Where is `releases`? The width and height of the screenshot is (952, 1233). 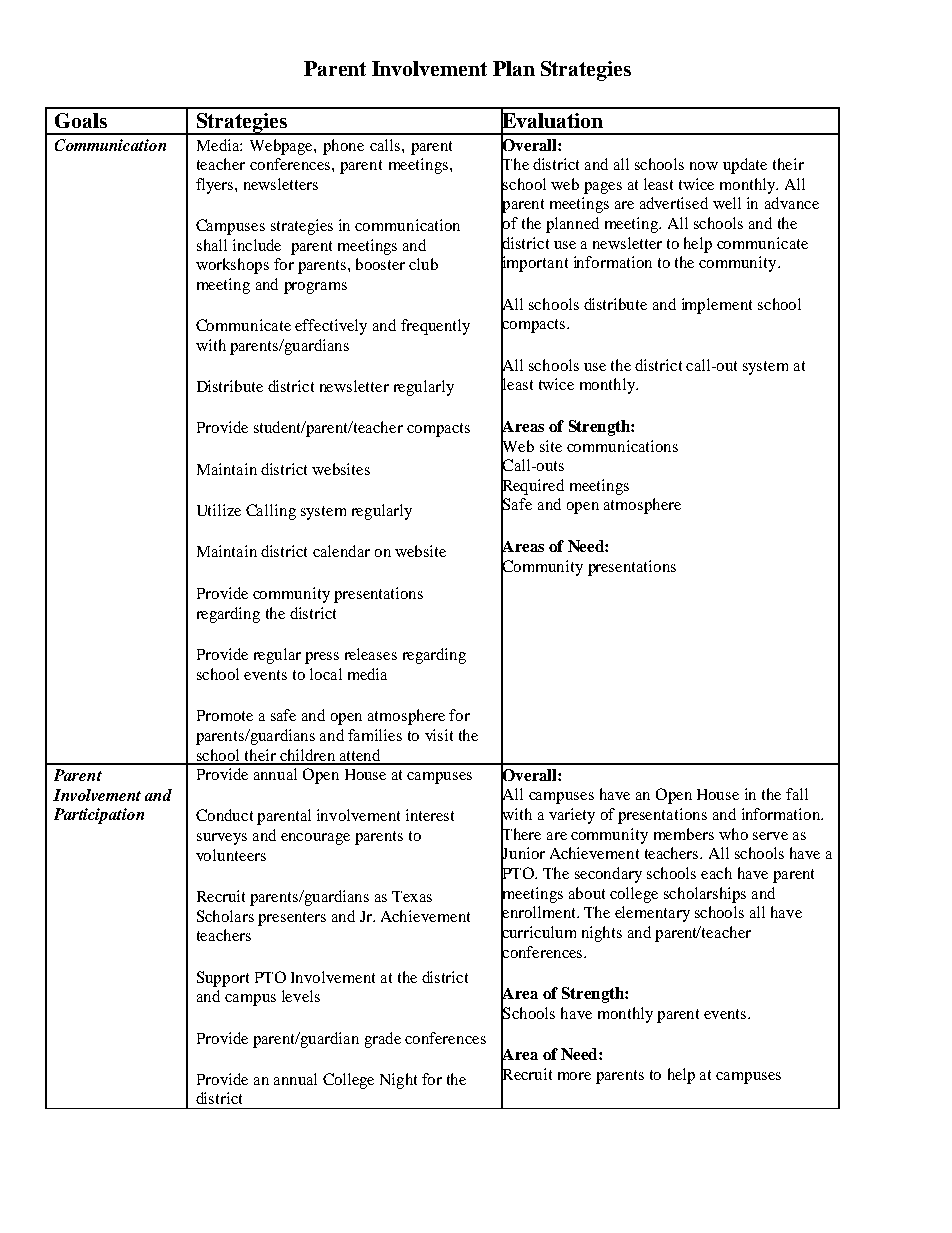
releases is located at coordinates (371, 654).
